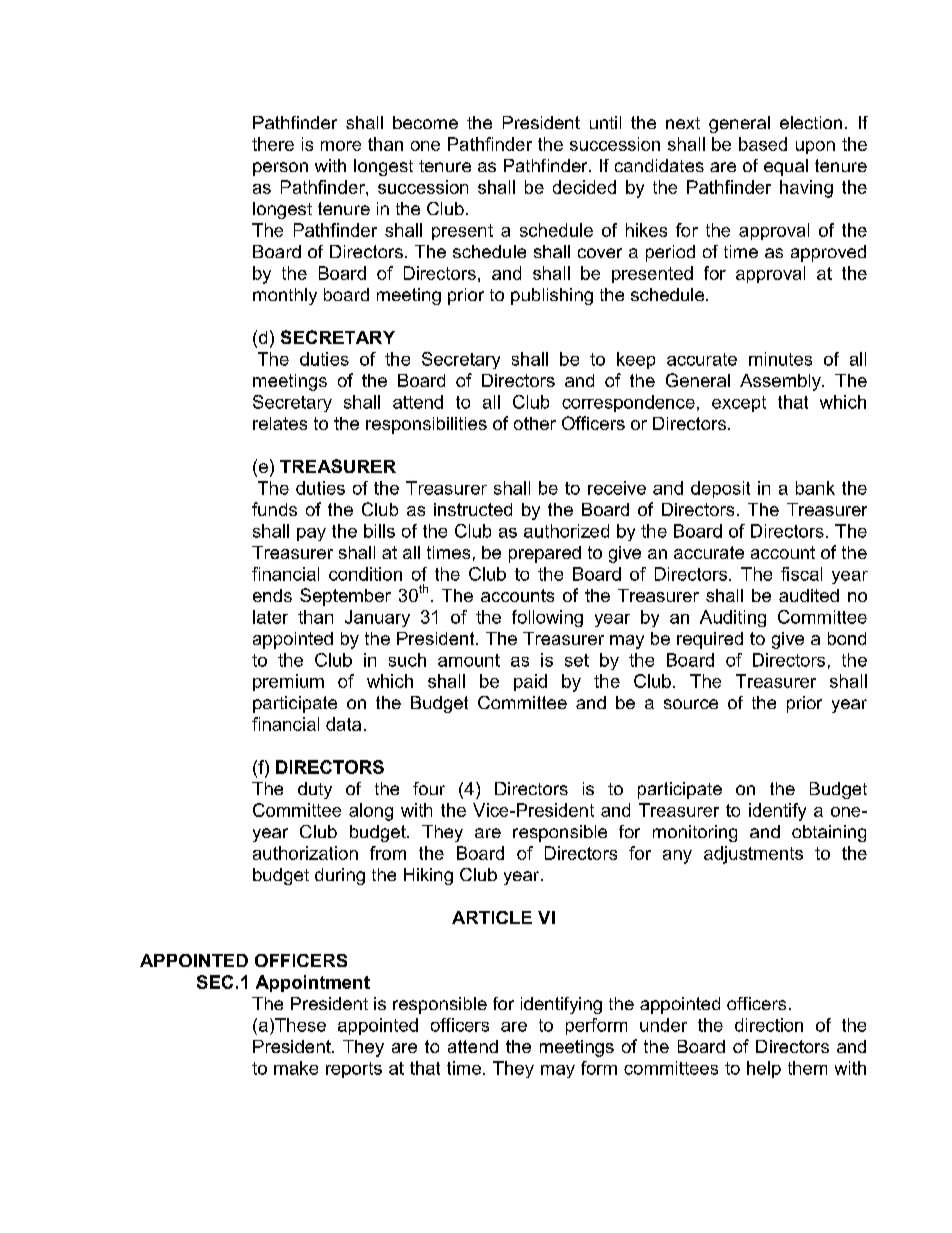 Image resolution: width=952 pixels, height=1233 pixels. What do you see at coordinates (345, 597) in the screenshot?
I see `September` at bounding box center [345, 597].
